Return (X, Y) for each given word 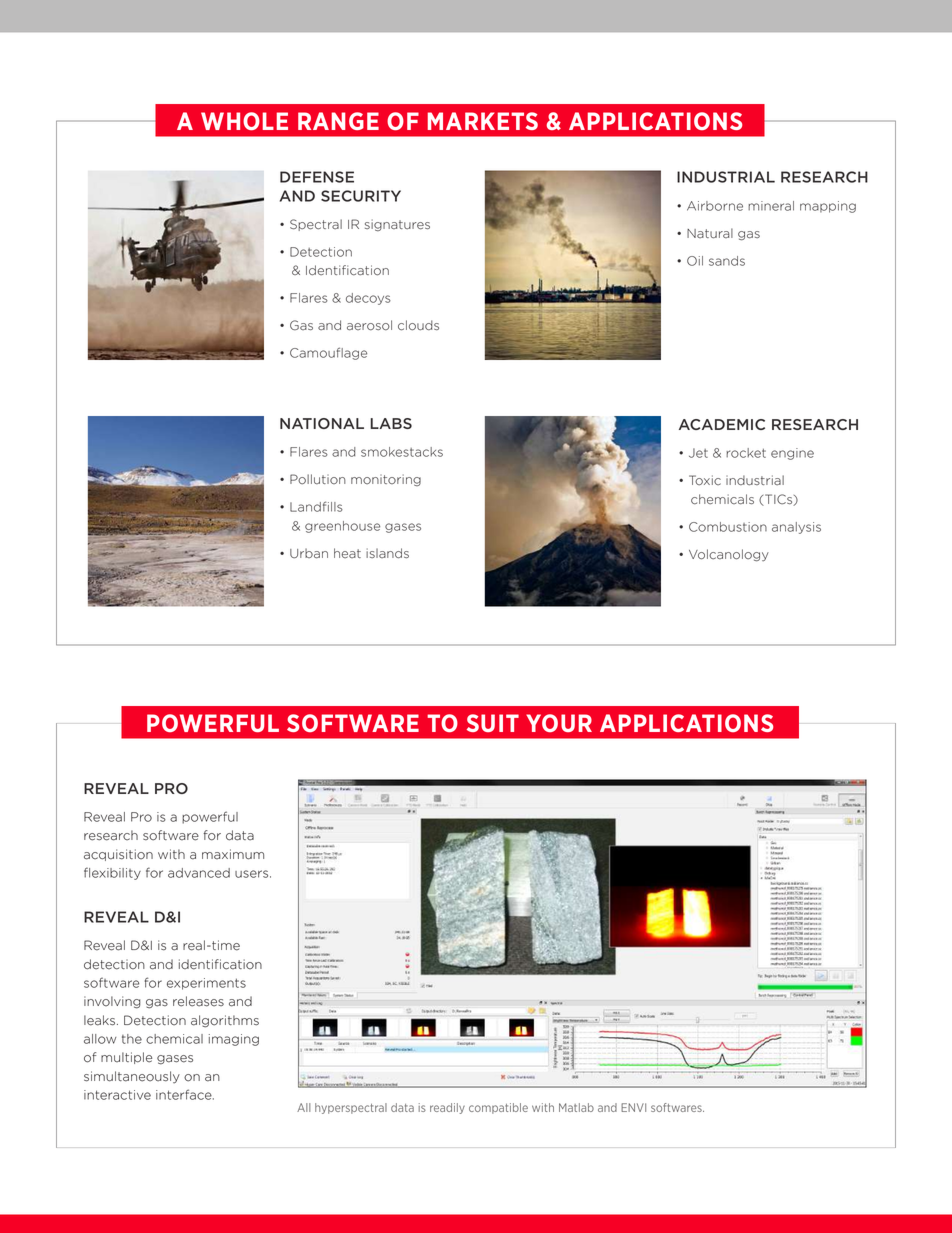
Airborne (715, 206)
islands (387, 553)
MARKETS (483, 121)
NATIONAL (322, 423)
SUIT (493, 723)
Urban (309, 553)
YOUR (559, 723)
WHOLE (244, 121)
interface (185, 1094)
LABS (391, 423)
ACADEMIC (722, 424)
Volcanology (729, 555)
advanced (199, 873)
